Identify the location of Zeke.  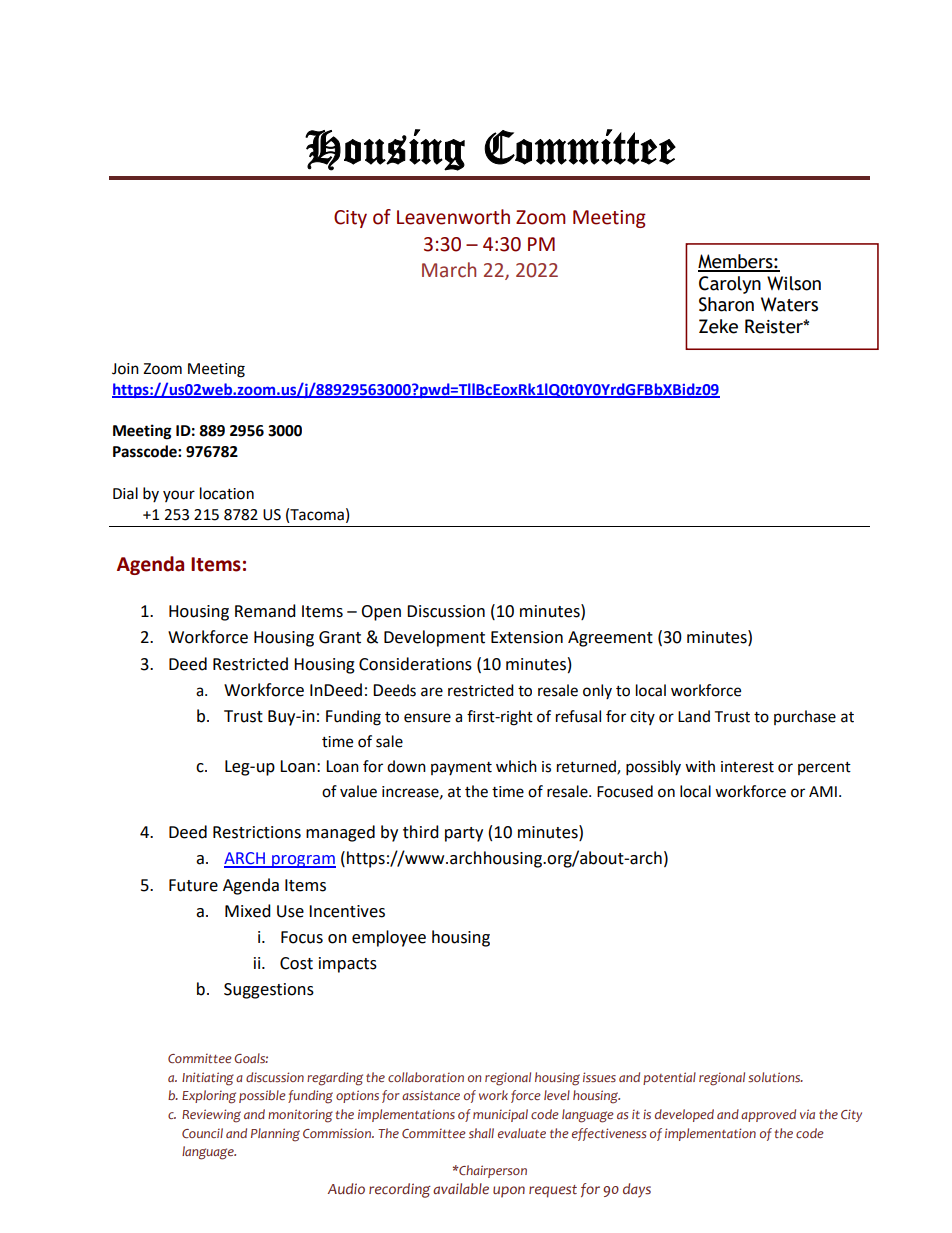
(718, 326).
